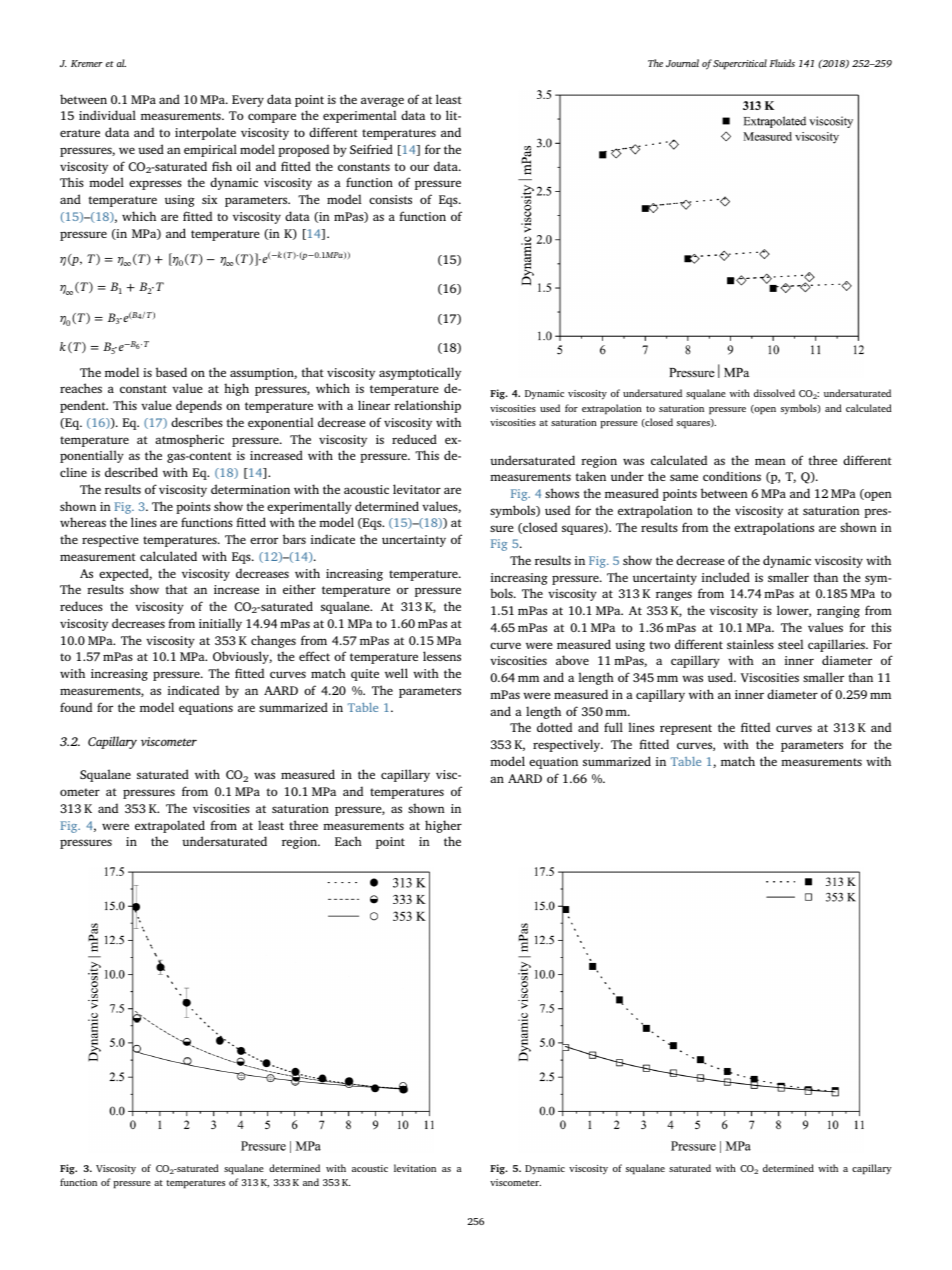  I want to click on interpolate, so click(205, 133).
